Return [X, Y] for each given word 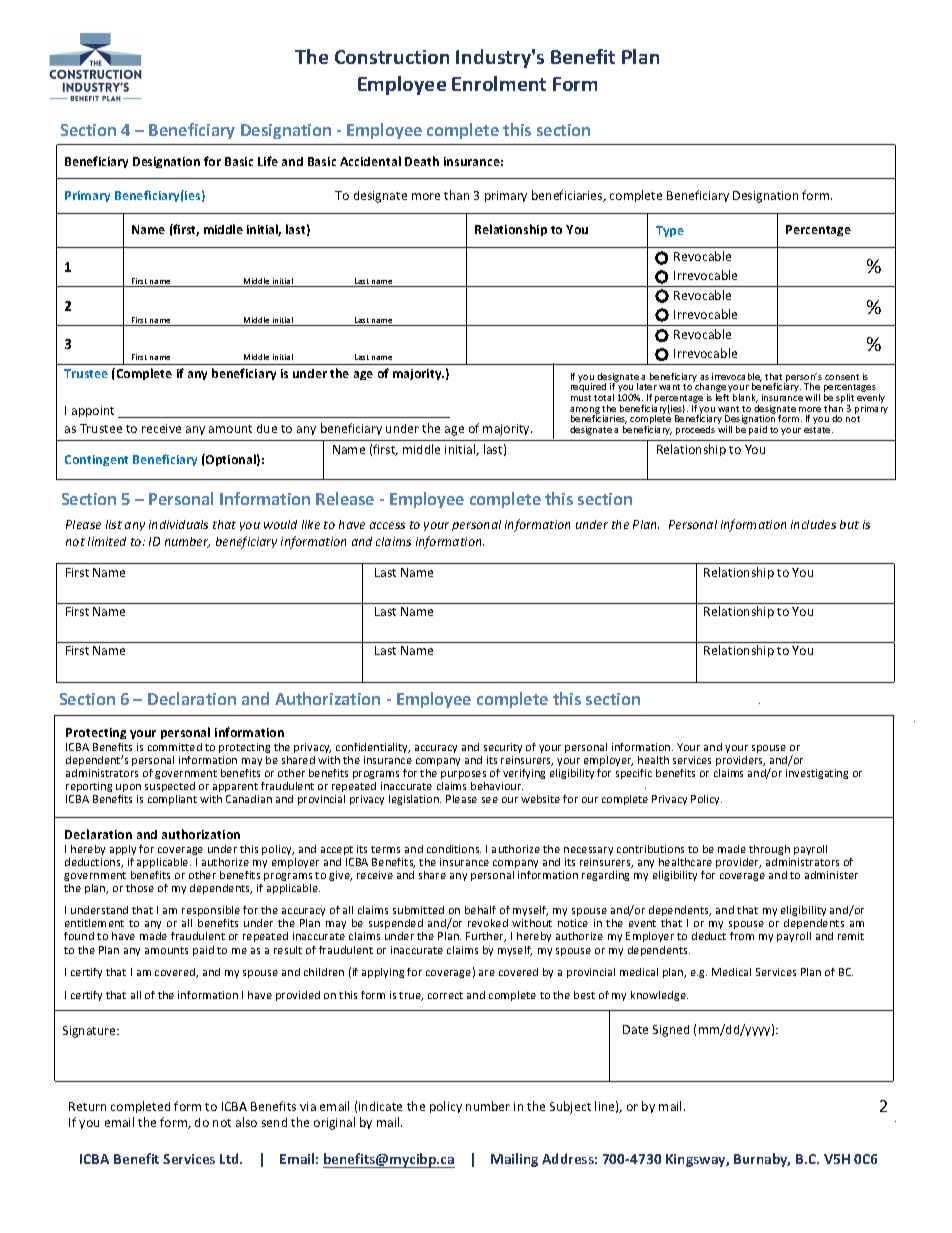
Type [670, 231]
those [140, 888]
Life [268, 161]
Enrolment [499, 83]
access [387, 525]
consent [842, 377]
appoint [93, 411]
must [581, 398]
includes [813, 524]
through [769, 850]
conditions [454, 849]
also [246, 1122]
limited [107, 541]
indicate [380, 1106]
